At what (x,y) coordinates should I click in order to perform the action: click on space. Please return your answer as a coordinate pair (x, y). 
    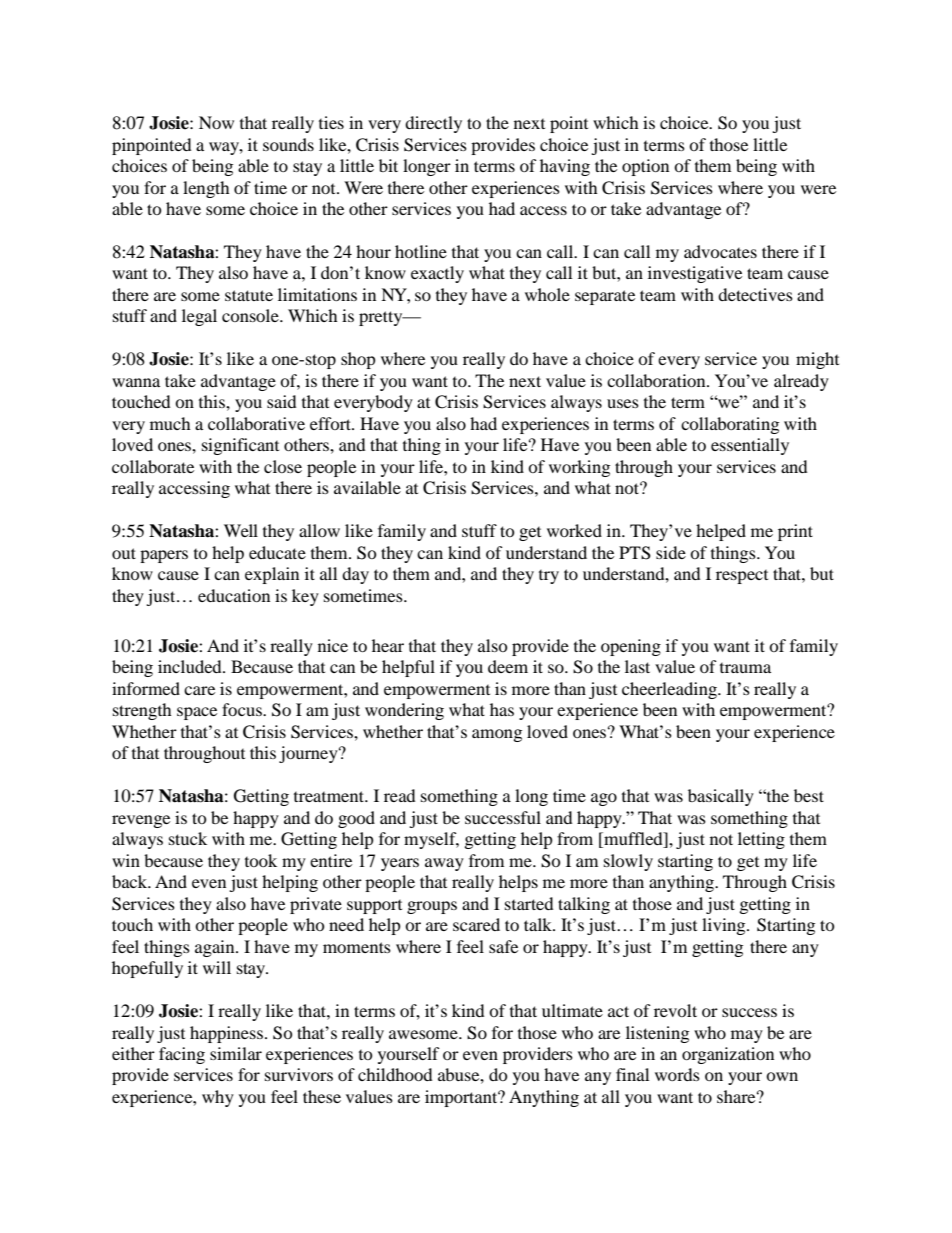
    Looking at the image, I should click on (197, 713).
